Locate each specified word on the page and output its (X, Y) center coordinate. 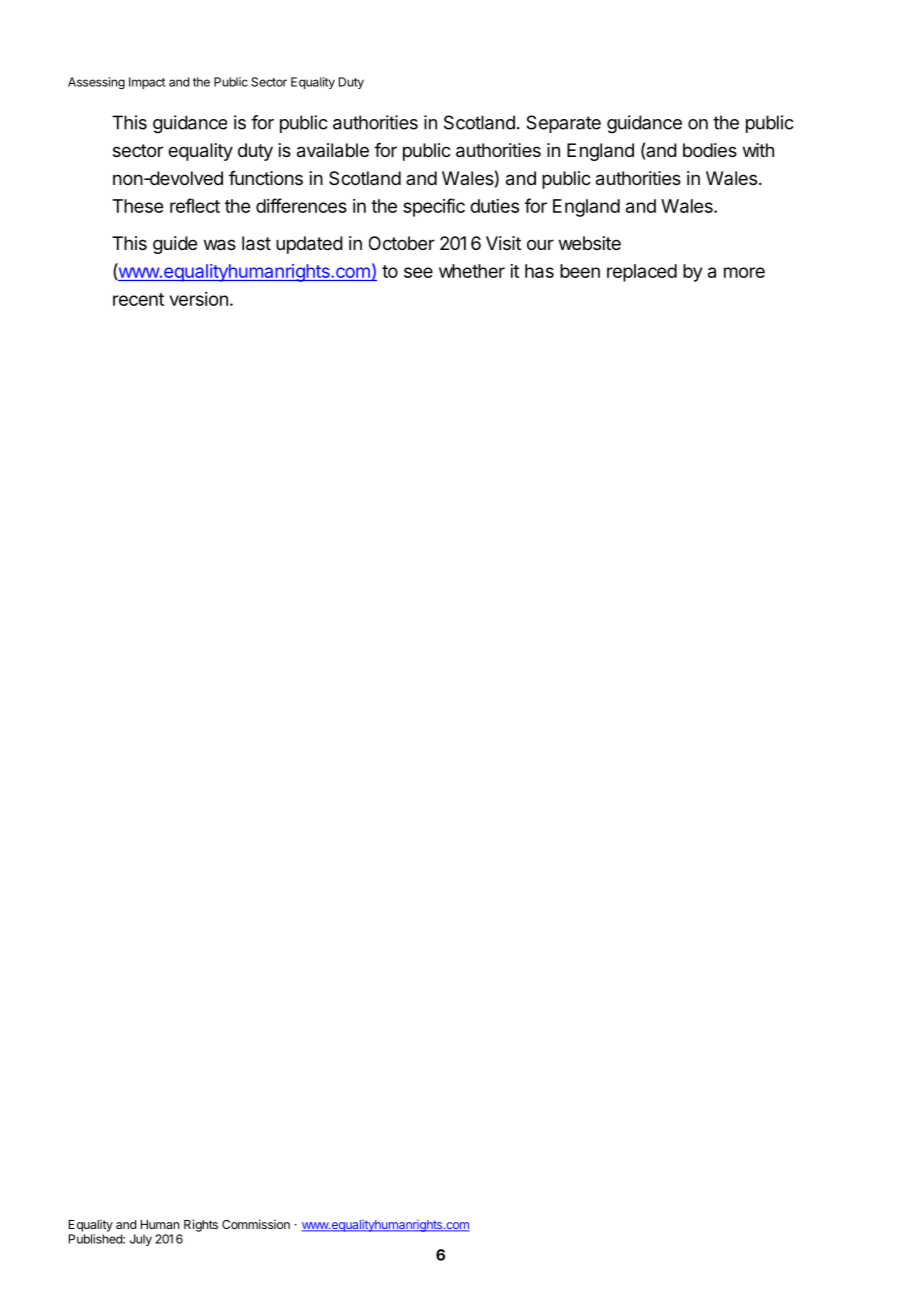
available (333, 150)
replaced (642, 273)
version (199, 299)
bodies (710, 150)
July (141, 1240)
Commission (256, 1224)
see (418, 272)
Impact (147, 83)
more (744, 272)
